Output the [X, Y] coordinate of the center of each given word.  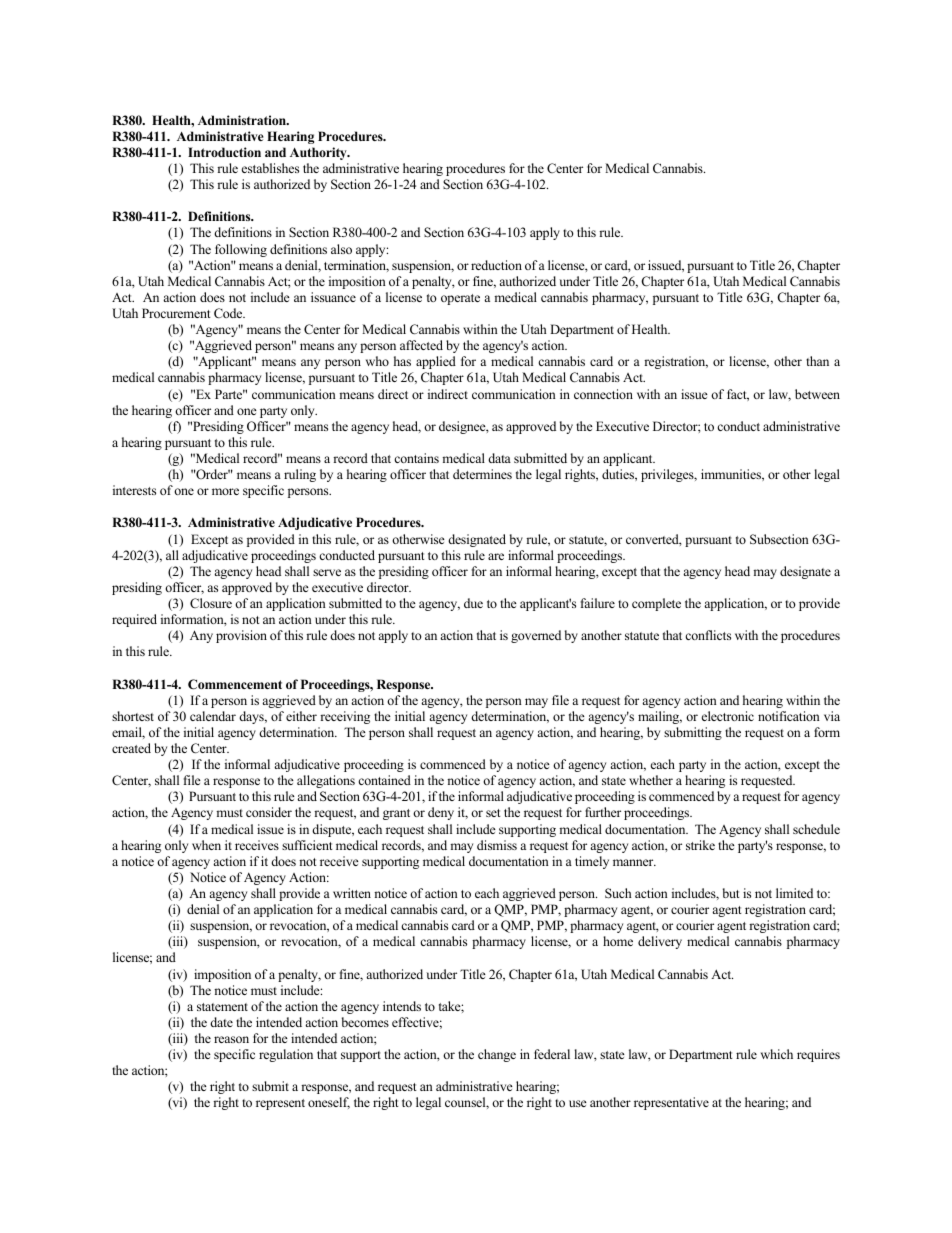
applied [436, 362]
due [473, 603]
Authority [319, 153]
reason [231, 1039]
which [777, 1054]
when [206, 845]
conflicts [708, 635]
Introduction [224, 152]
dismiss [497, 845]
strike [700, 845]
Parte [230, 394]
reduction [496, 265]
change [497, 1055]
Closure [211, 603]
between [817, 394]
